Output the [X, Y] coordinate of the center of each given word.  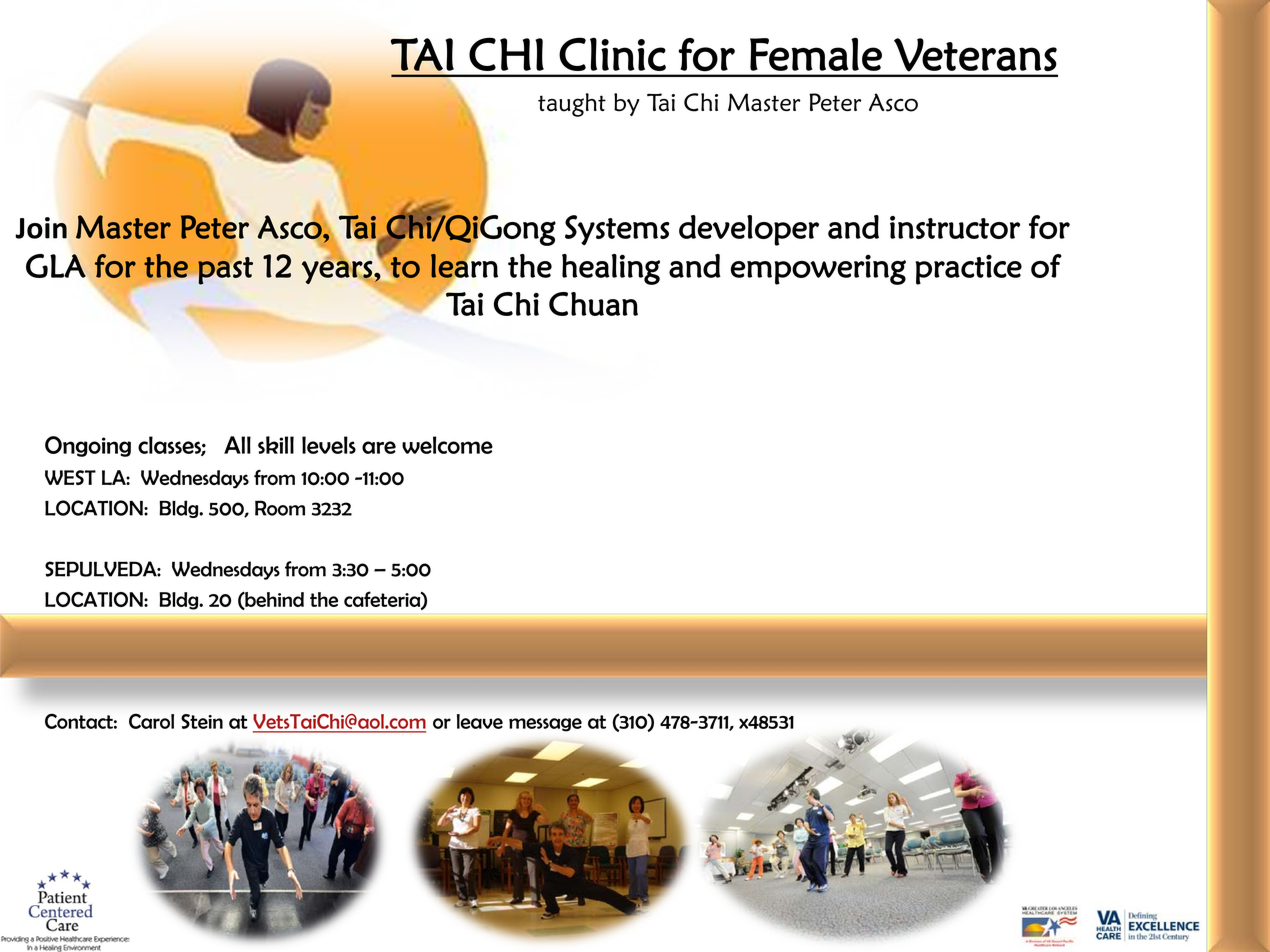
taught [572, 105]
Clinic [612, 54]
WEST [70, 477]
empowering [818, 269]
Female [816, 54]
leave [480, 721]
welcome [447, 445]
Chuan [593, 304]
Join [41, 228]
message [545, 725]
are [379, 447]
